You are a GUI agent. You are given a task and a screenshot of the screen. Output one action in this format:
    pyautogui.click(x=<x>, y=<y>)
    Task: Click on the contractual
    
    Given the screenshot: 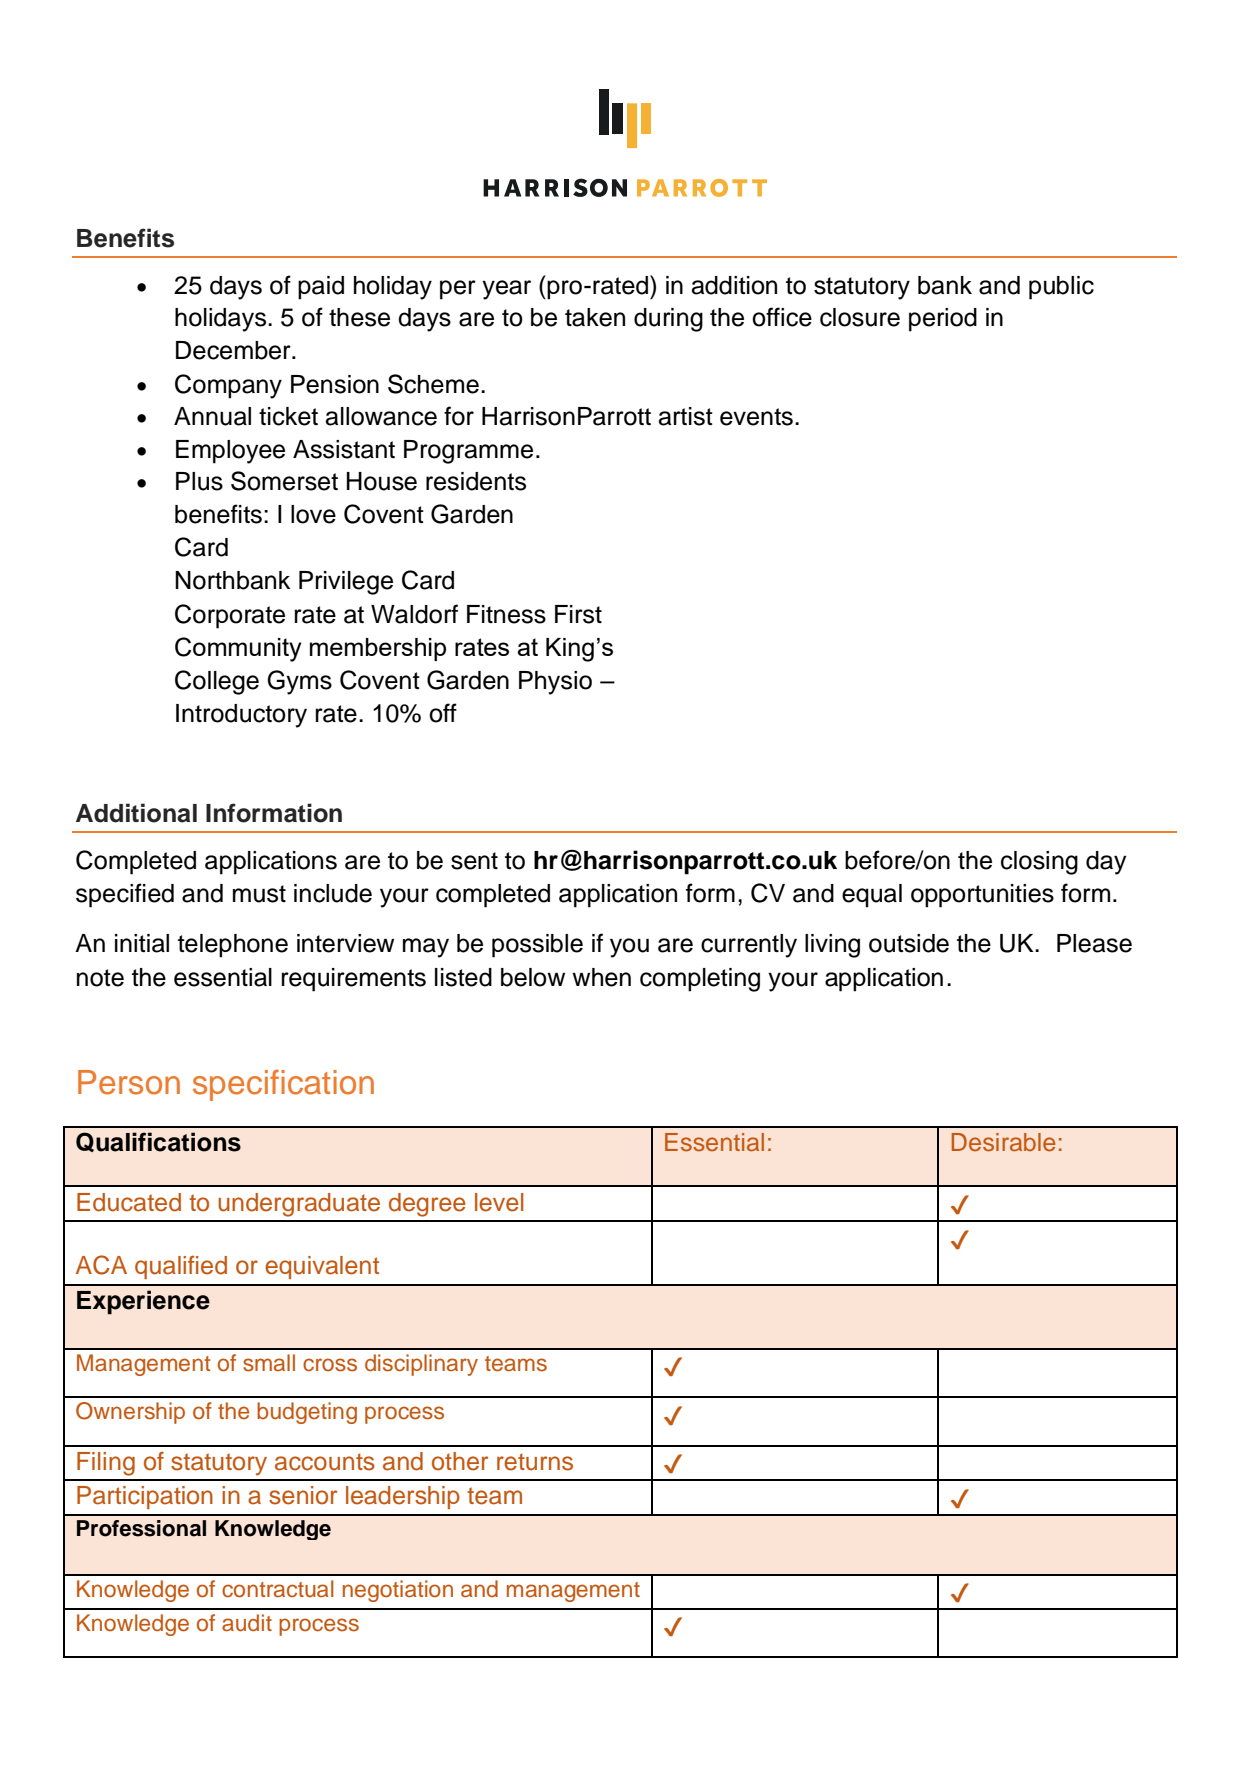 What is the action you would take?
    pyautogui.click(x=278, y=1589)
